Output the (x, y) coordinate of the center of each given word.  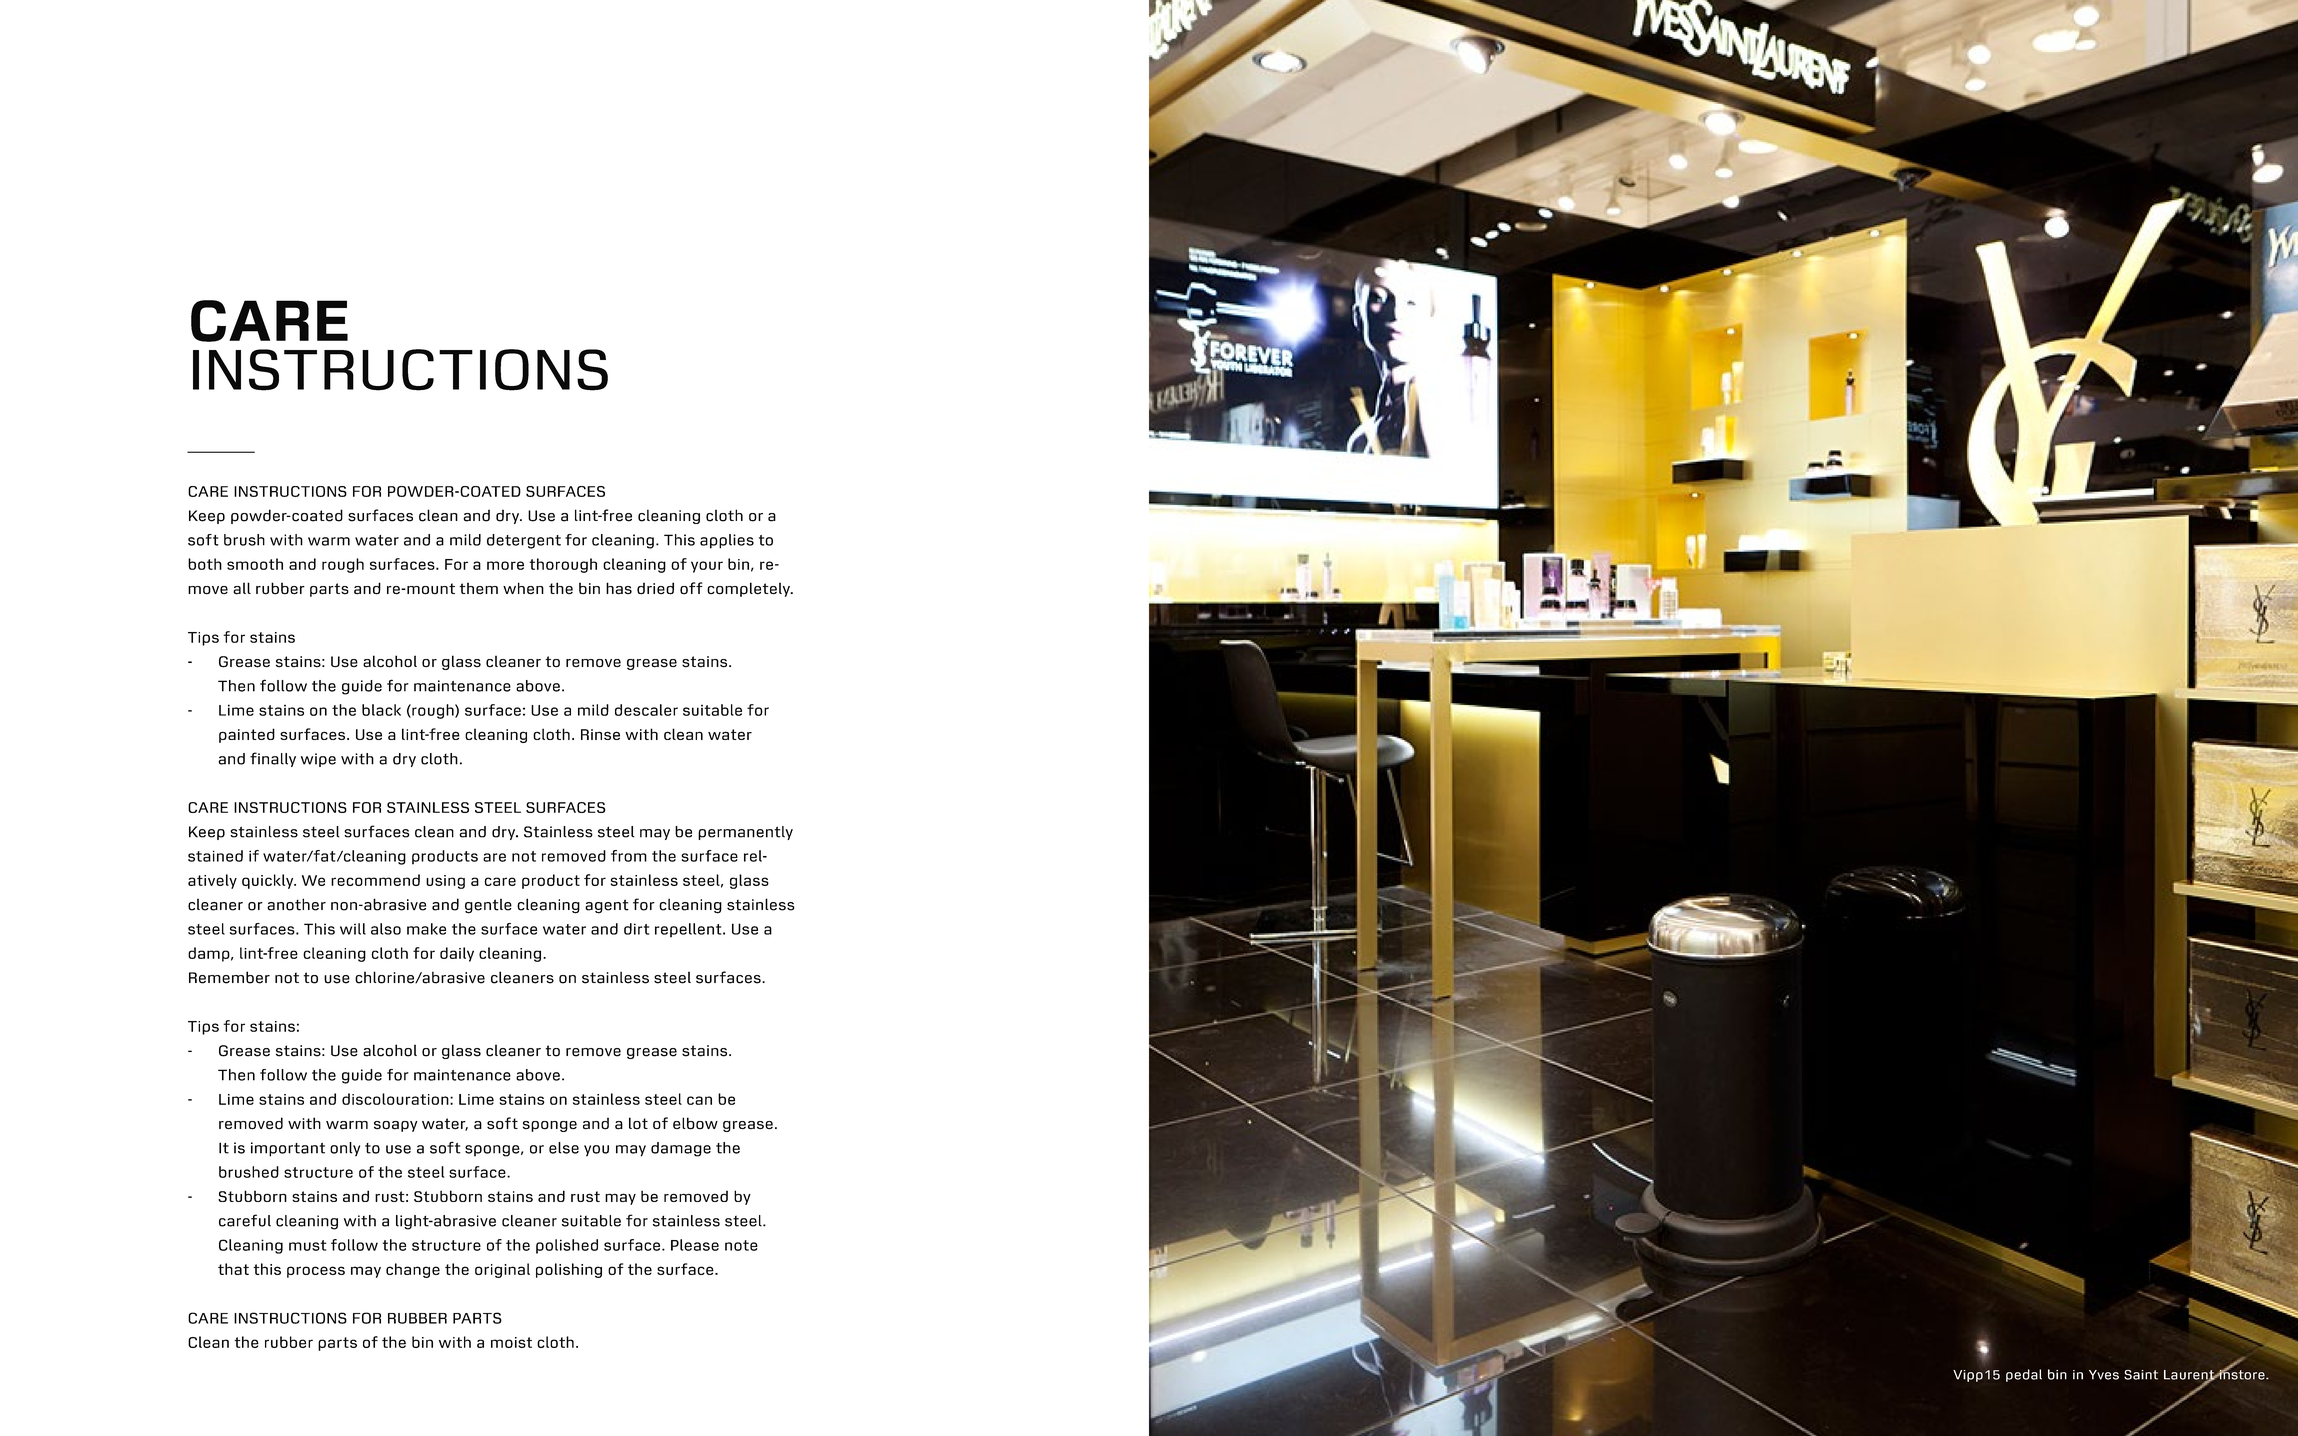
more (505, 565)
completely (749, 589)
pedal (2024, 1375)
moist (511, 1342)
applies (727, 541)
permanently (745, 833)
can (699, 1100)
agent (607, 906)
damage (681, 1149)
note (741, 1245)
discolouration (396, 1099)
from (629, 856)
